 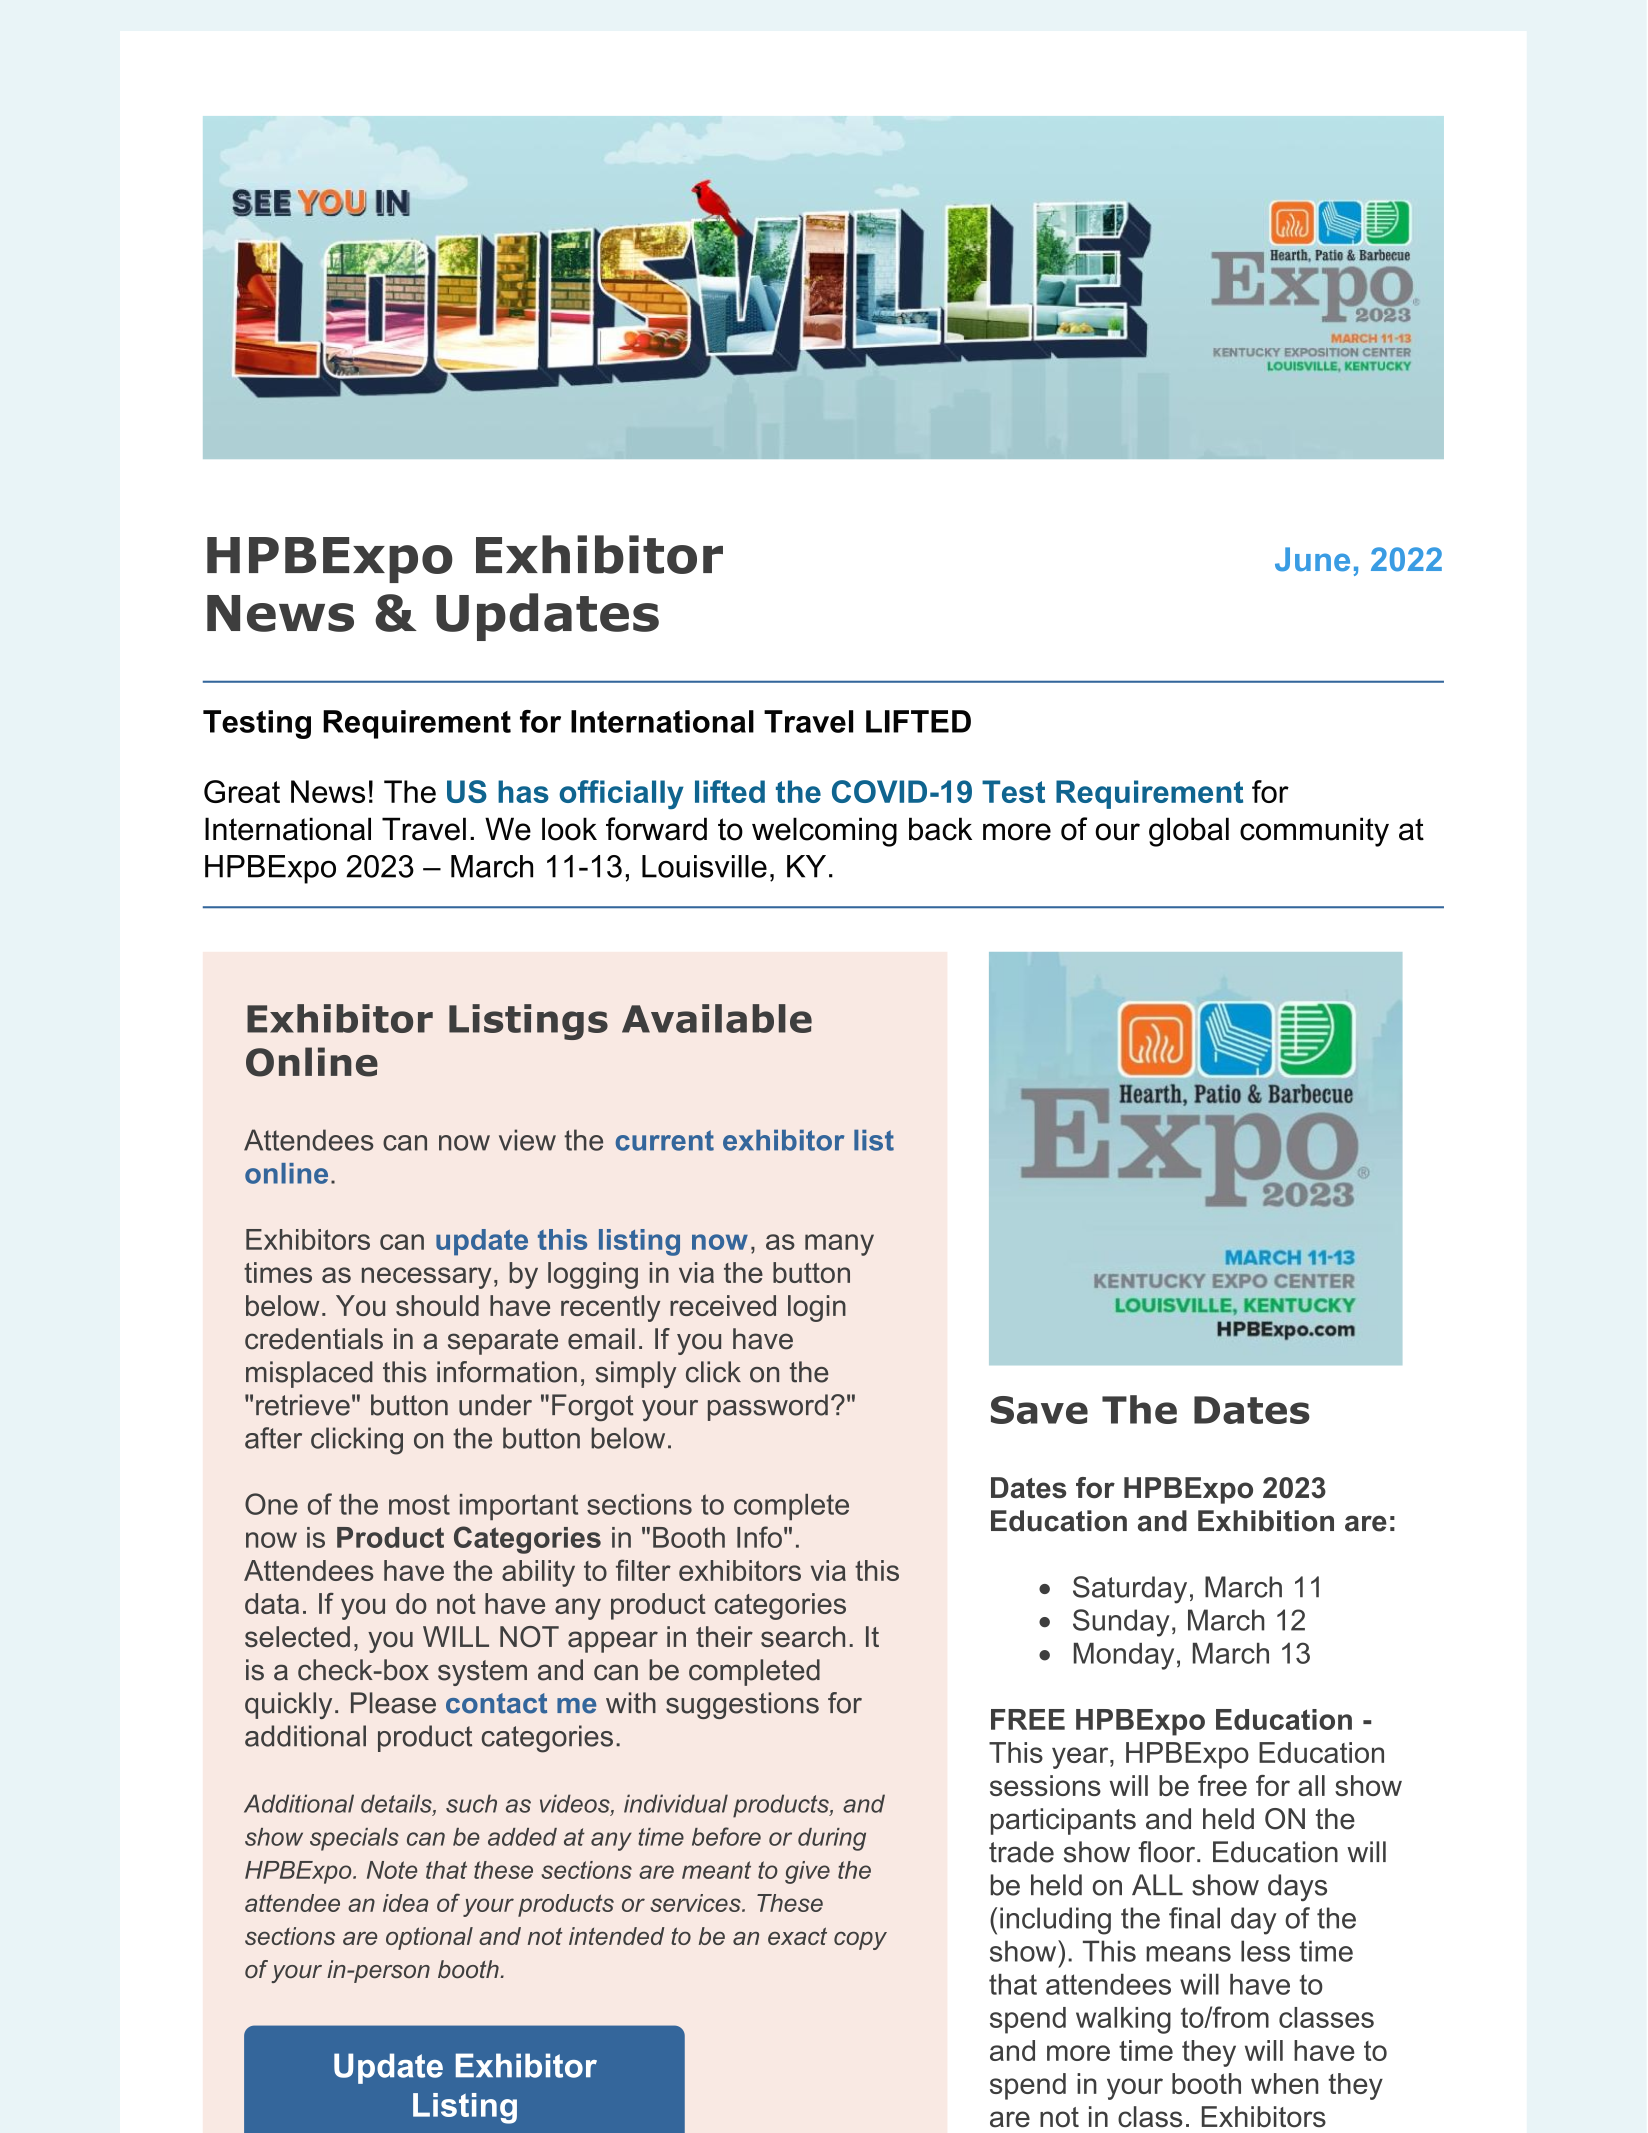 What do you see at coordinates (419, 1504) in the image?
I see `most` at bounding box center [419, 1504].
